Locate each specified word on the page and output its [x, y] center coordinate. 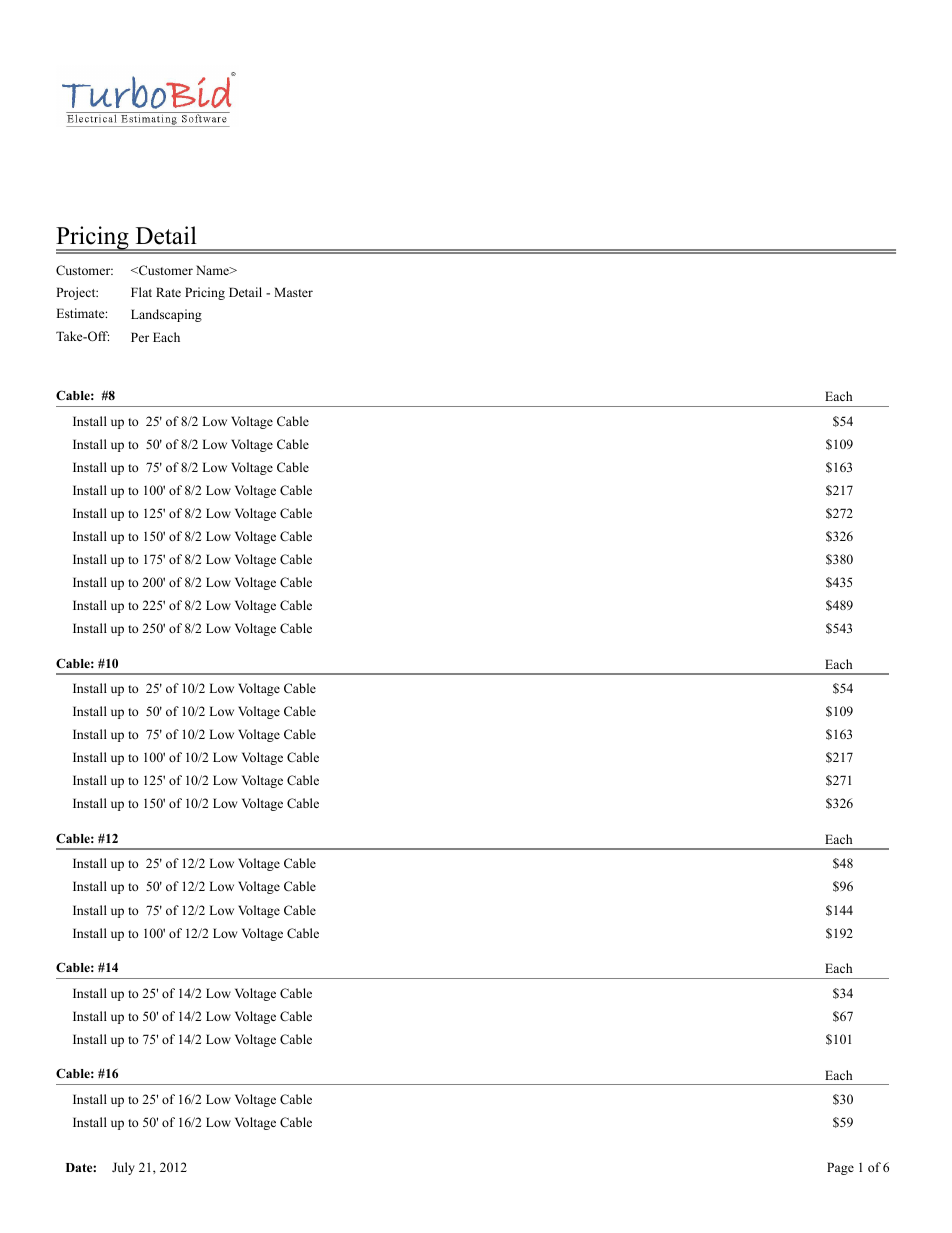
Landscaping [166, 315]
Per [140, 337]
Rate [168, 292]
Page [840, 1168]
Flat [141, 292]
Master [293, 292]
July [123, 1168]
